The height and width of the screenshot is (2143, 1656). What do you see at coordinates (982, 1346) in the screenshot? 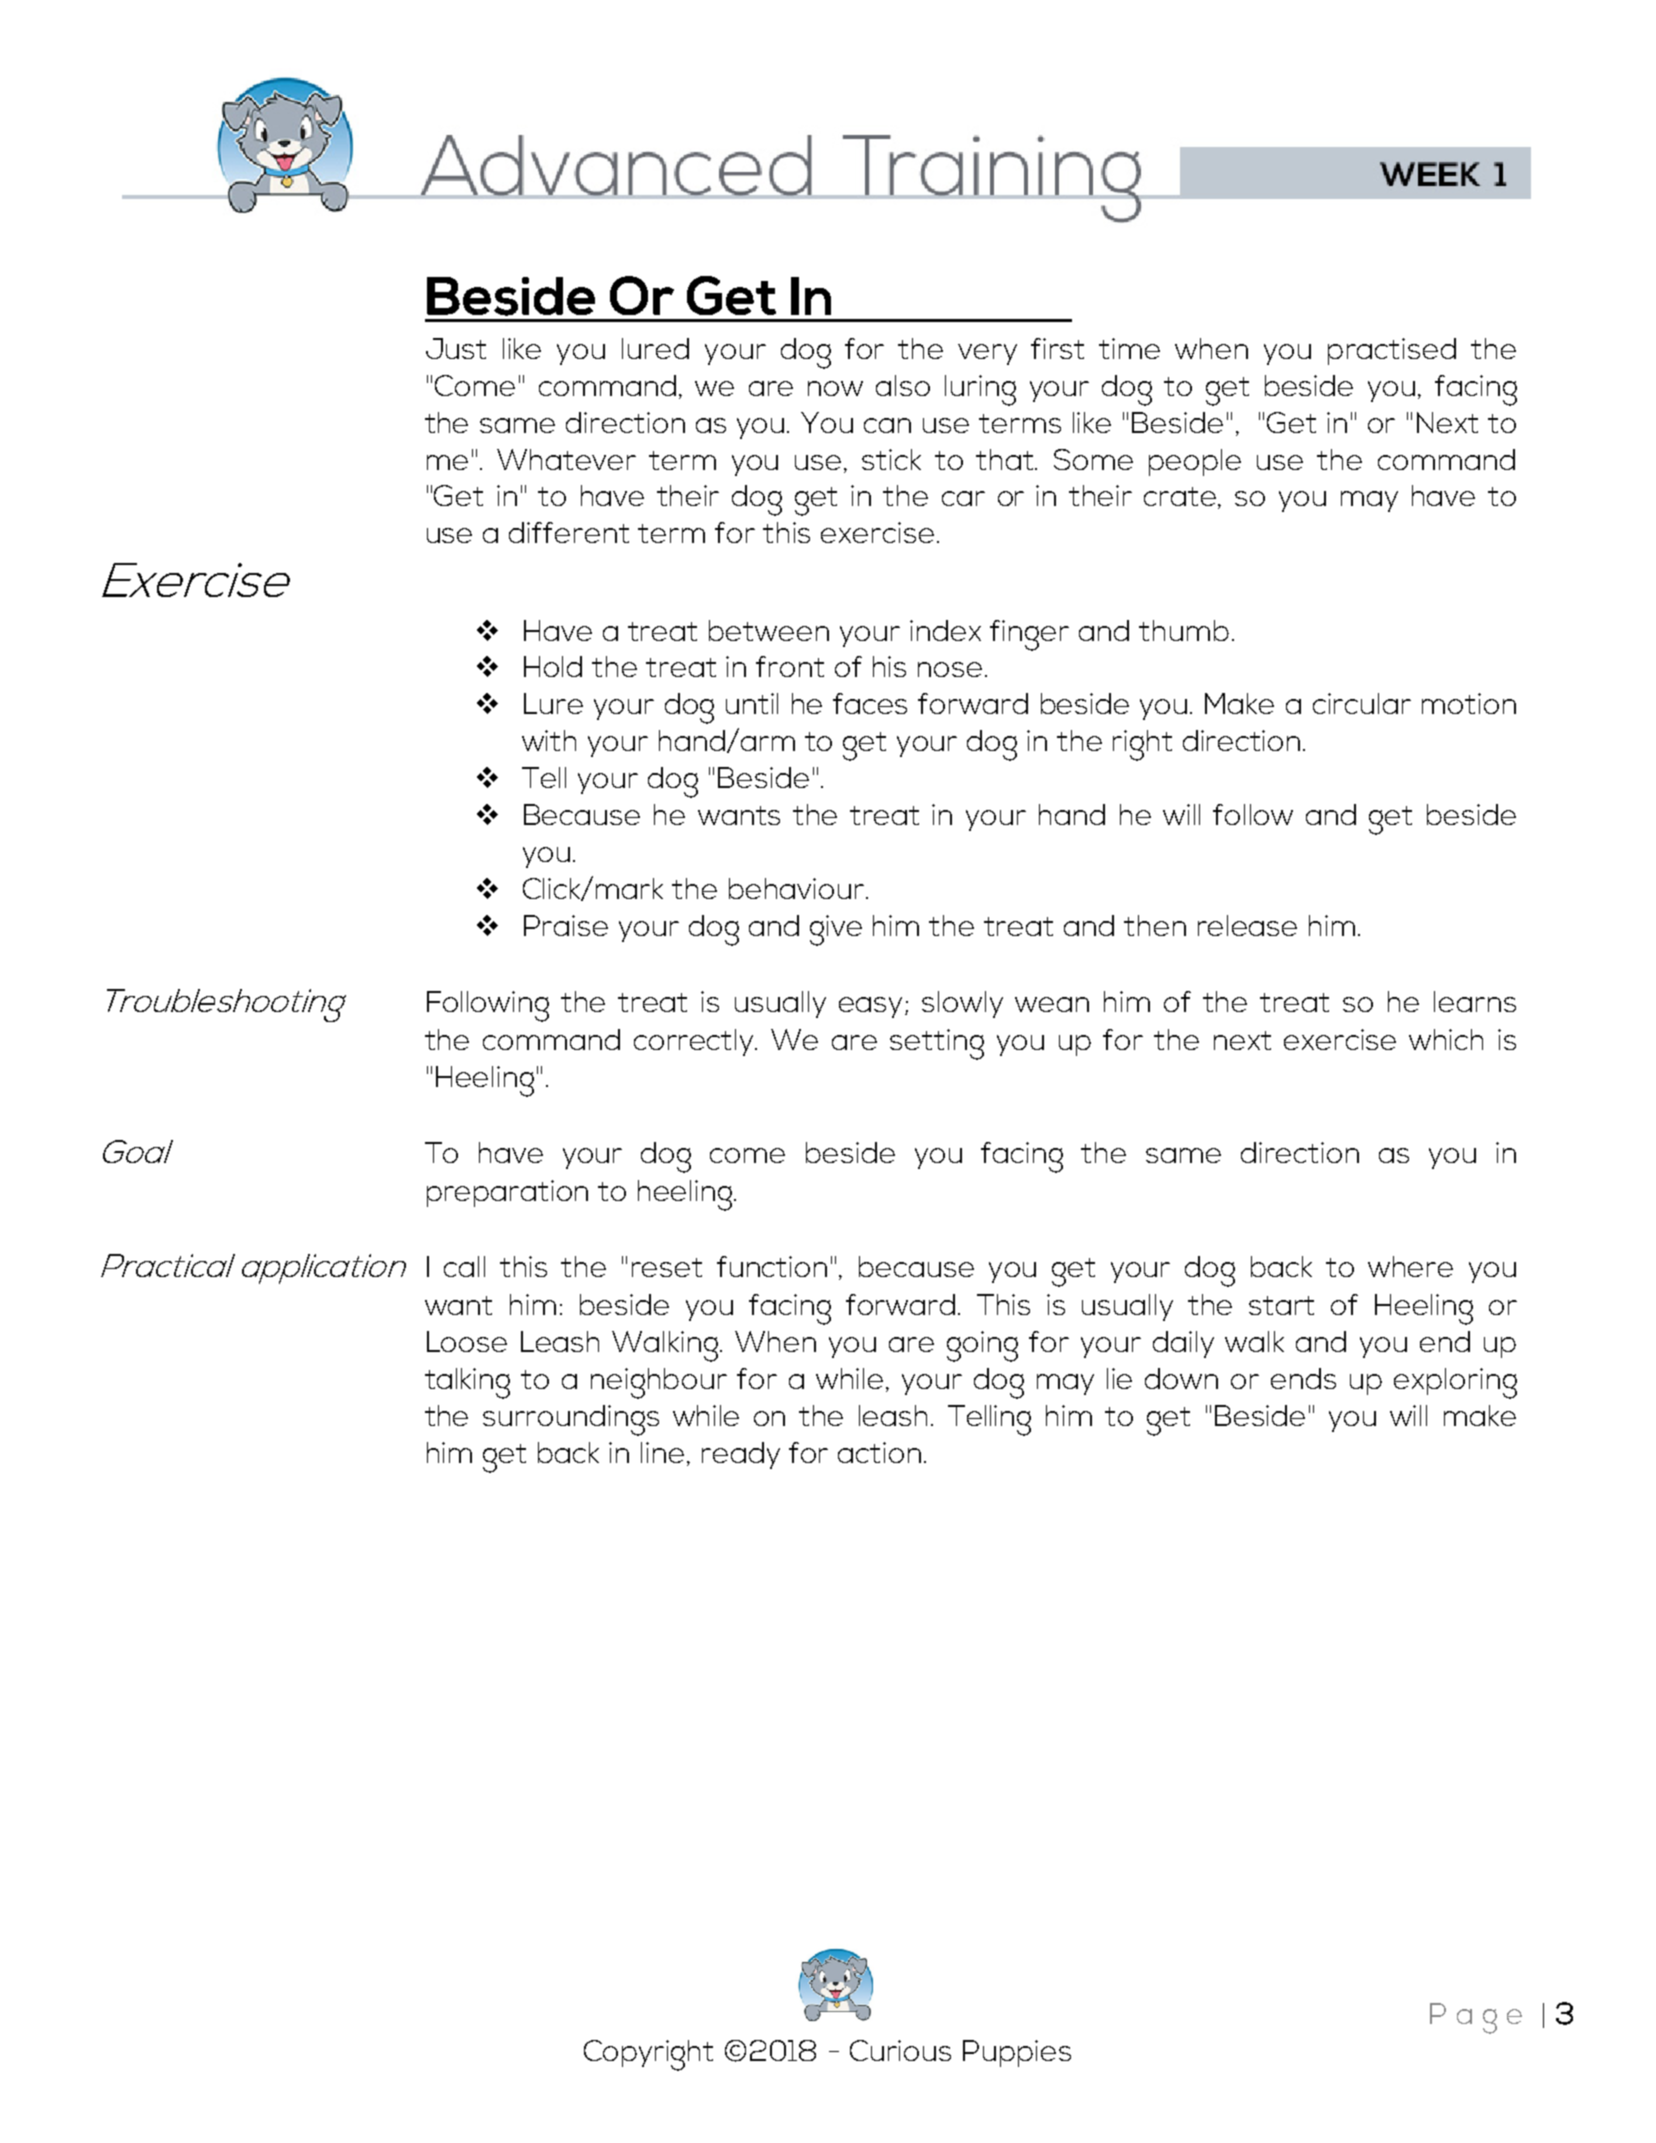
I see `going` at bounding box center [982, 1346].
